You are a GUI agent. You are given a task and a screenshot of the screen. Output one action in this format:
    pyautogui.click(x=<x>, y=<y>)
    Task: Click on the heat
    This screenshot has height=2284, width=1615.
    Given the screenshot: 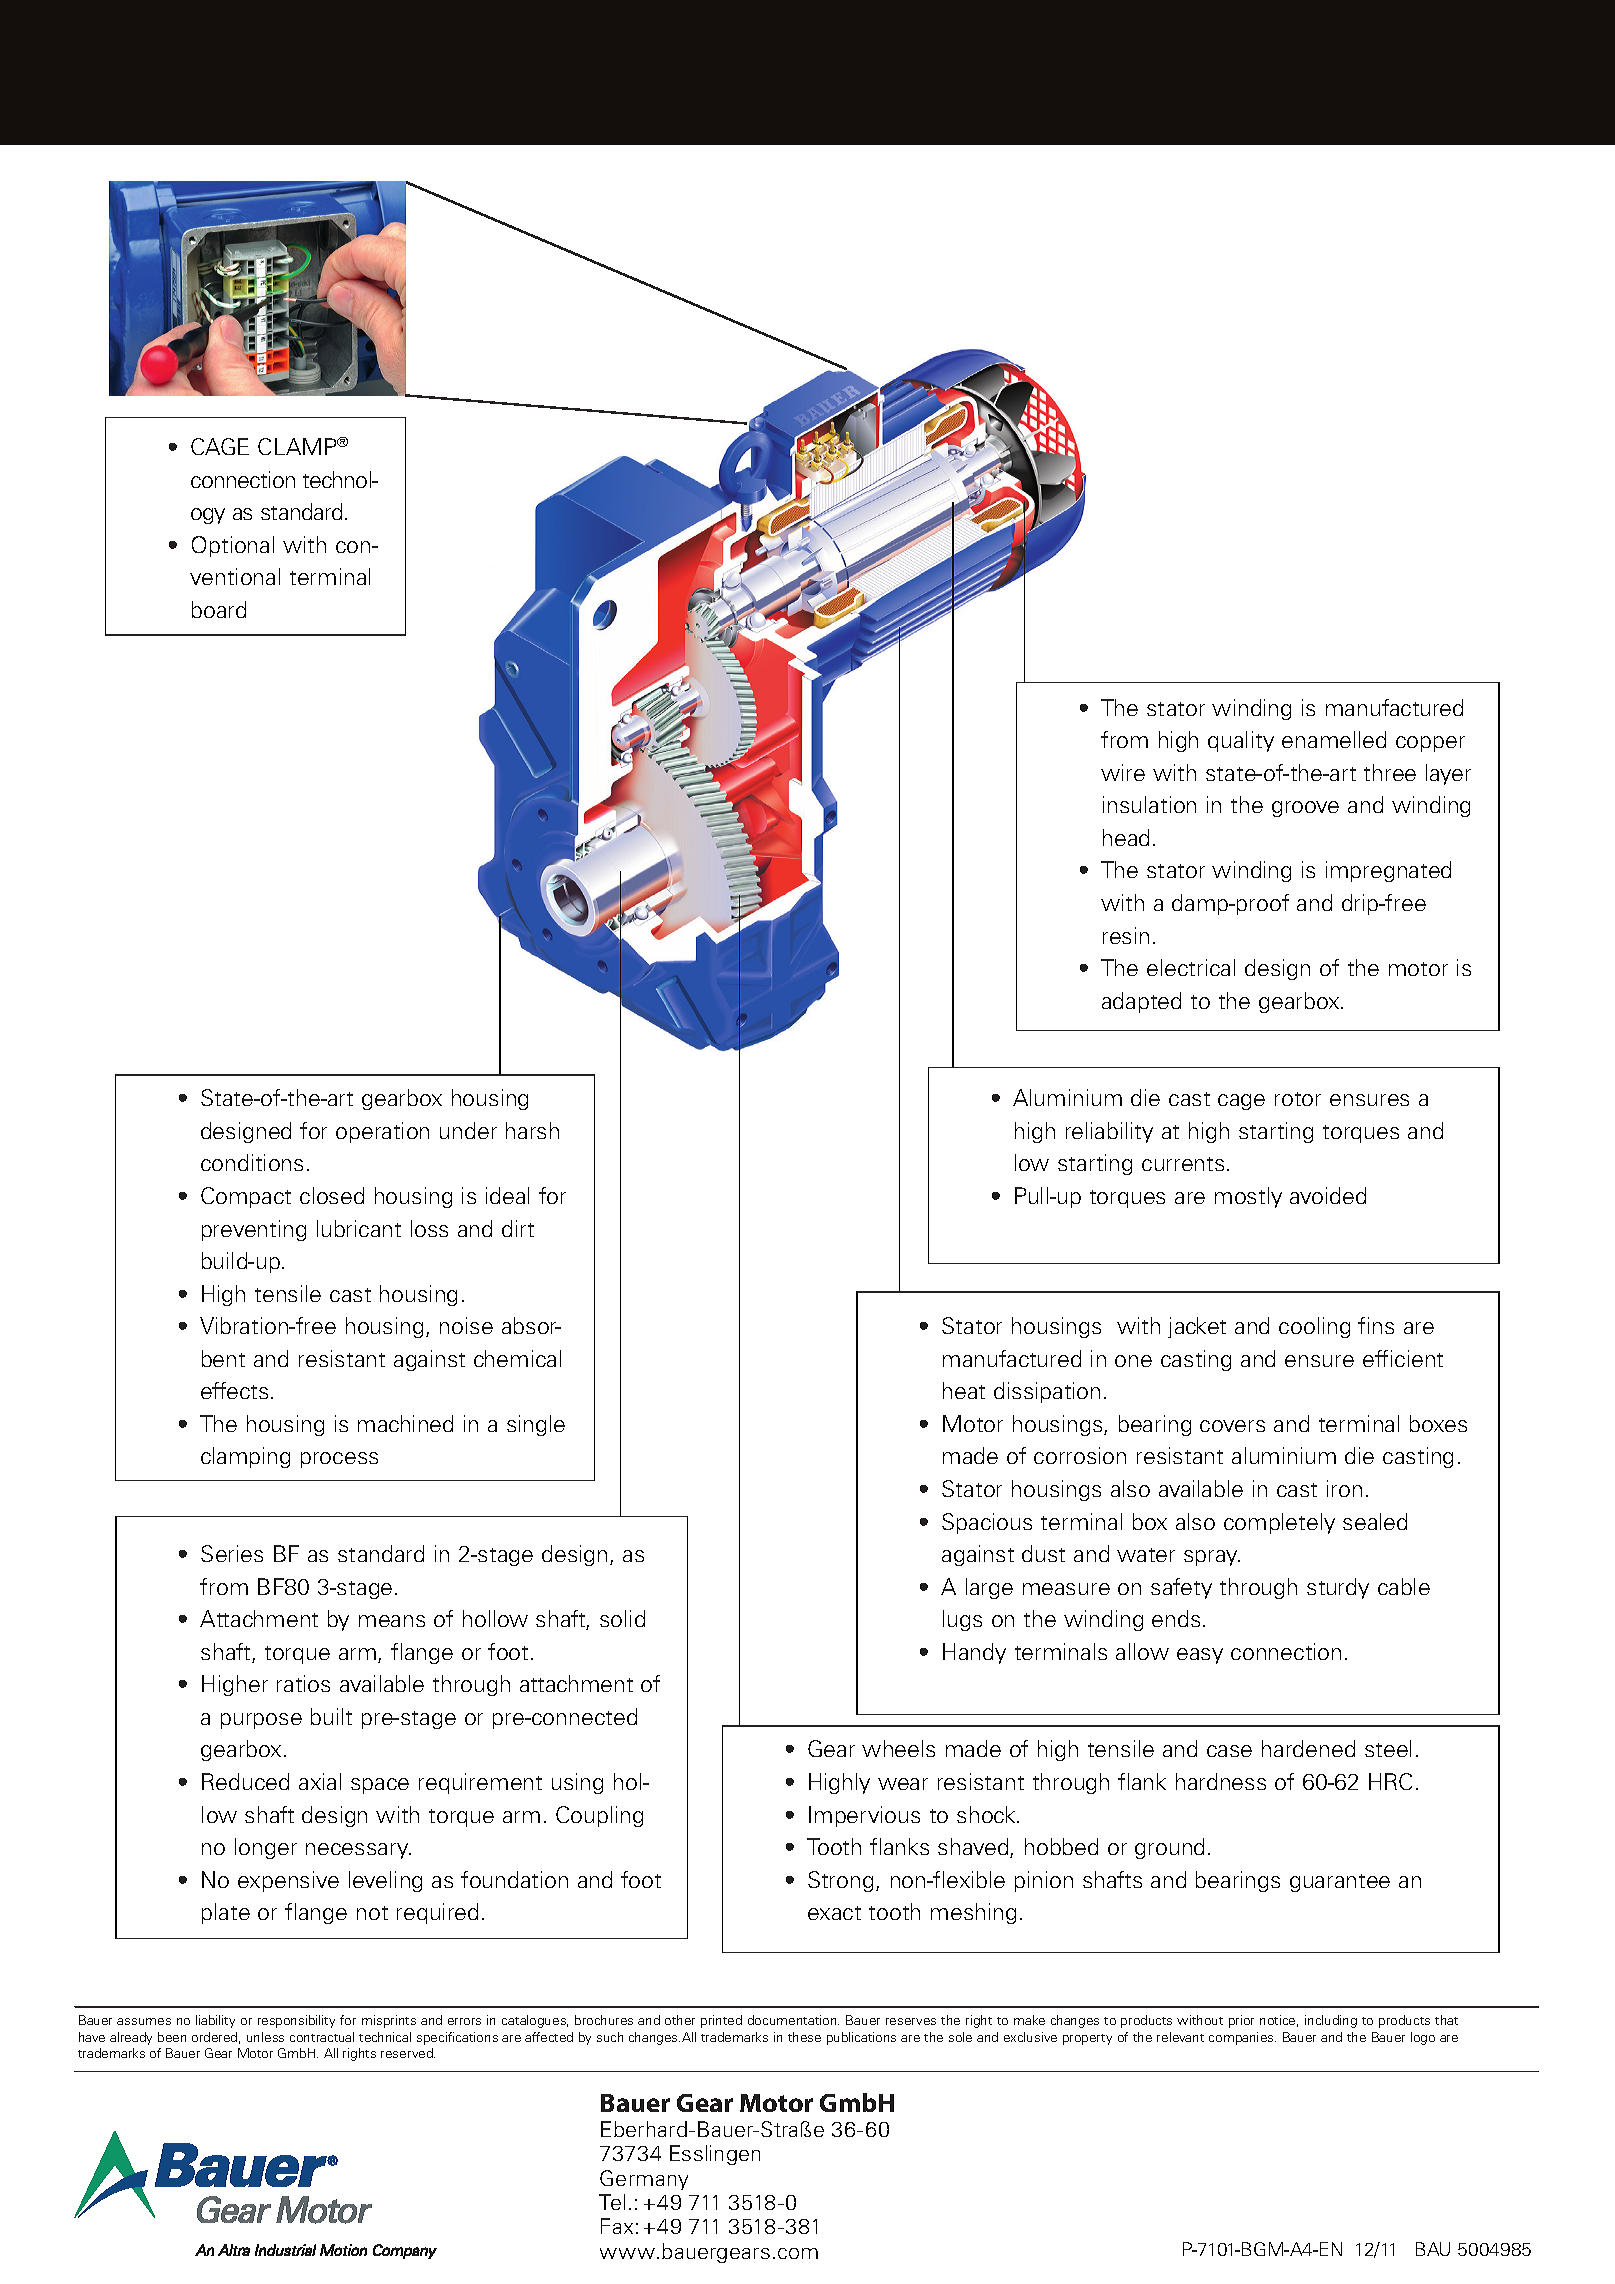 What is the action you would take?
    pyautogui.click(x=964, y=1390)
